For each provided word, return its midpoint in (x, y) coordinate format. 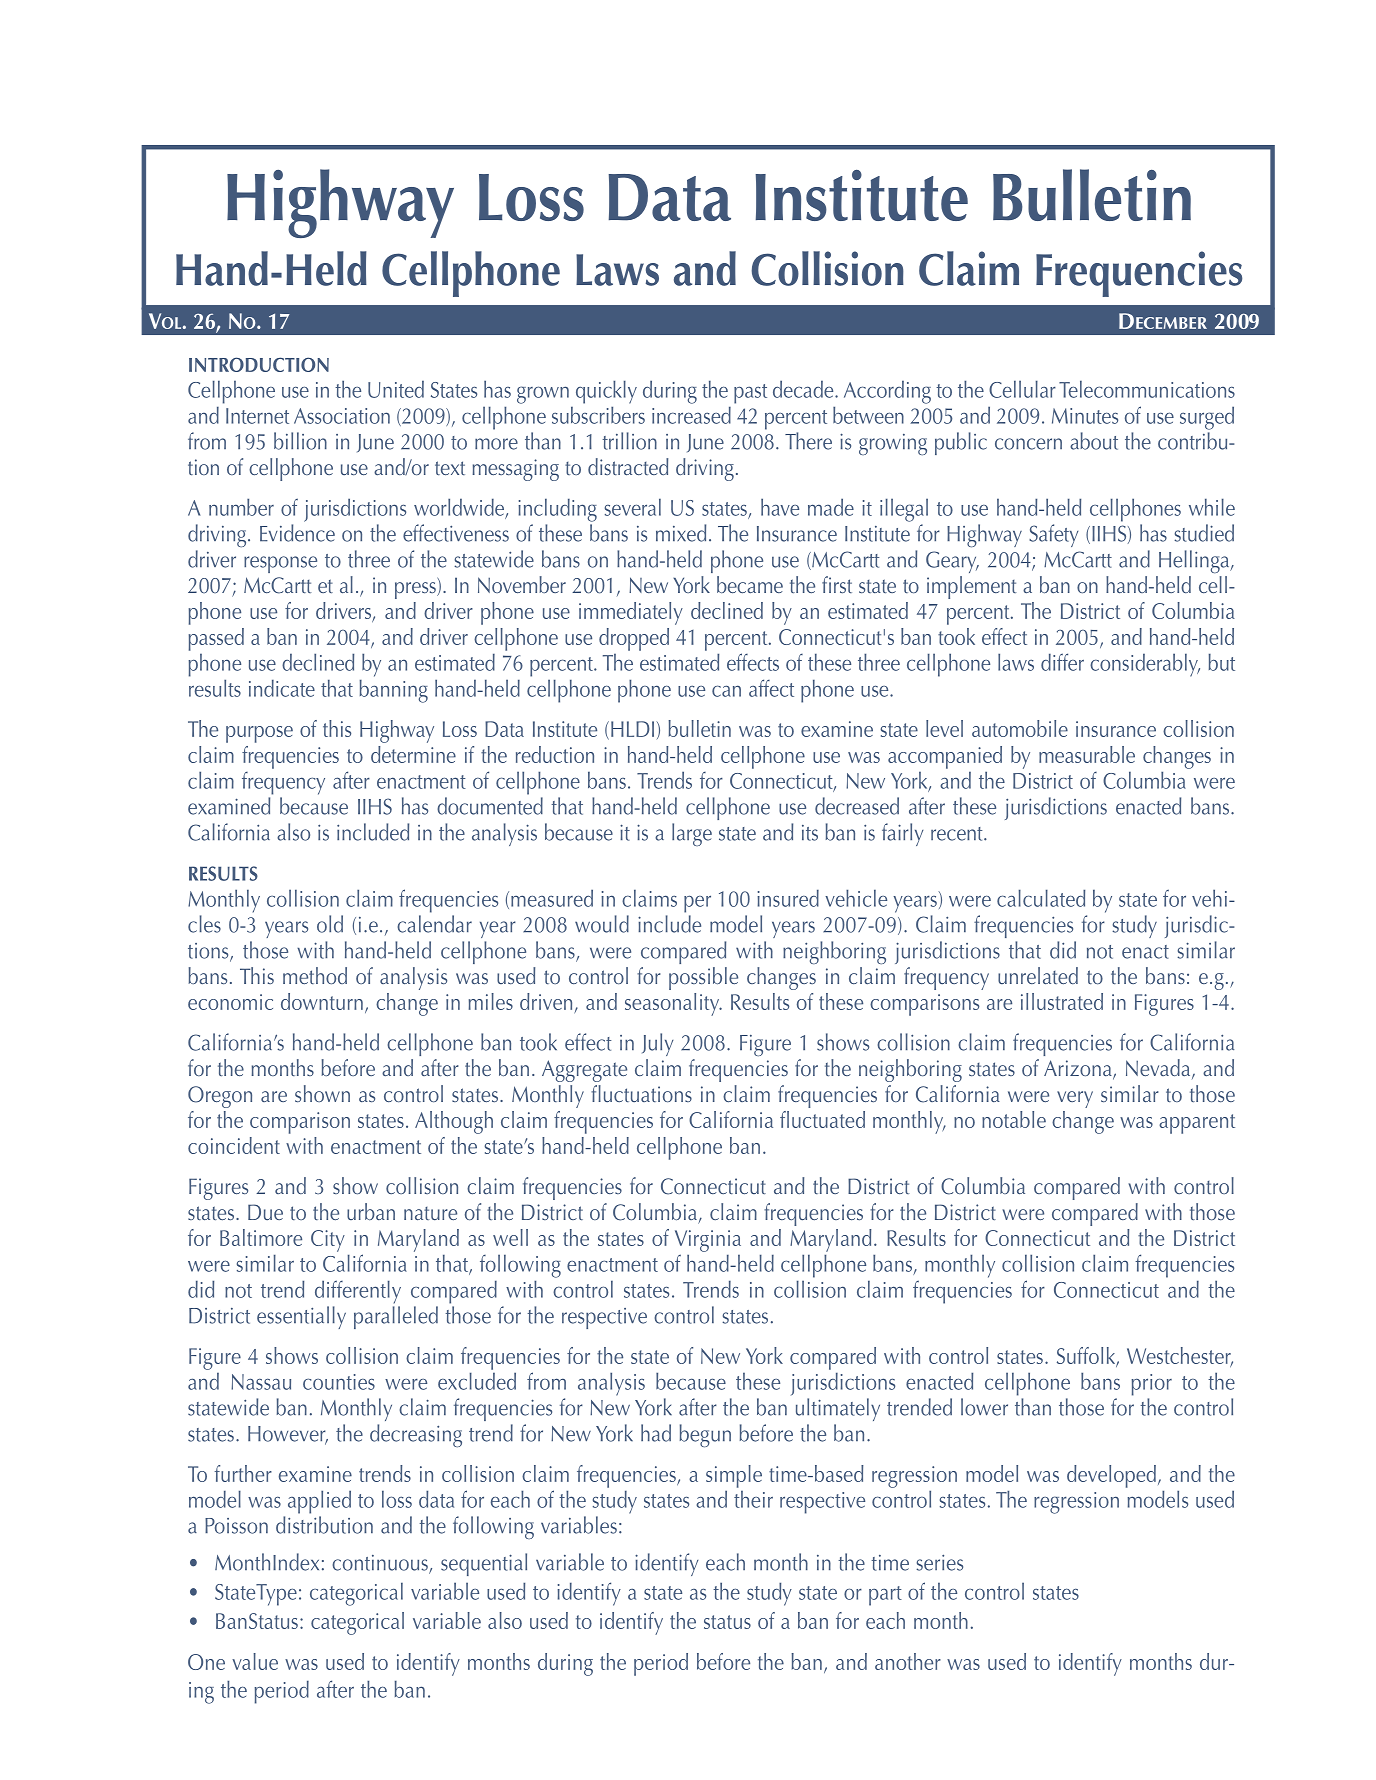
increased (691, 415)
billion (300, 441)
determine (413, 754)
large (692, 834)
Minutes (1085, 416)
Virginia (708, 1241)
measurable (1087, 754)
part (885, 1596)
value (255, 1661)
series (939, 1562)
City (328, 1241)
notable (1014, 1119)
